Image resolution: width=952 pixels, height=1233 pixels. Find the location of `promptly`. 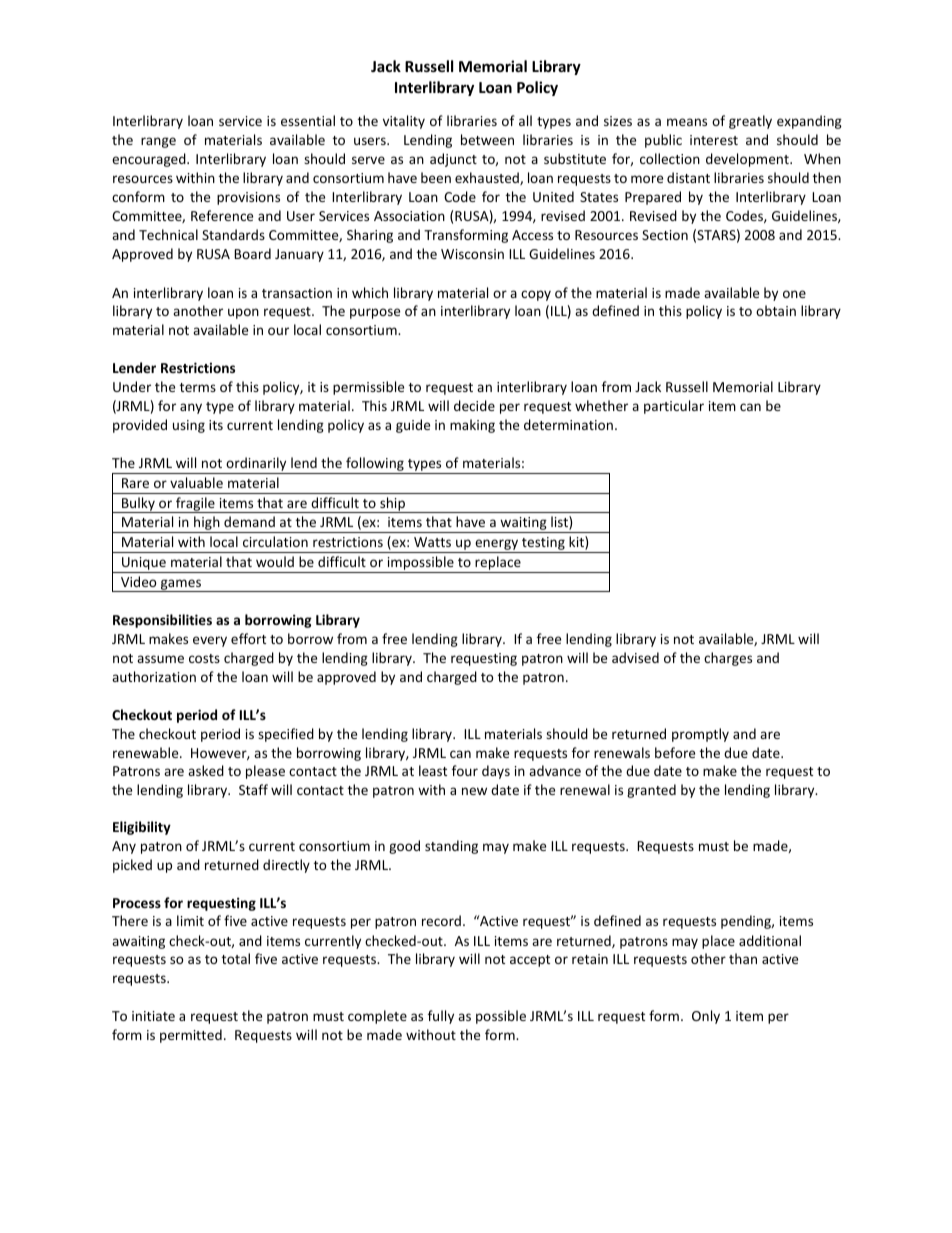

promptly is located at coordinates (700, 735).
